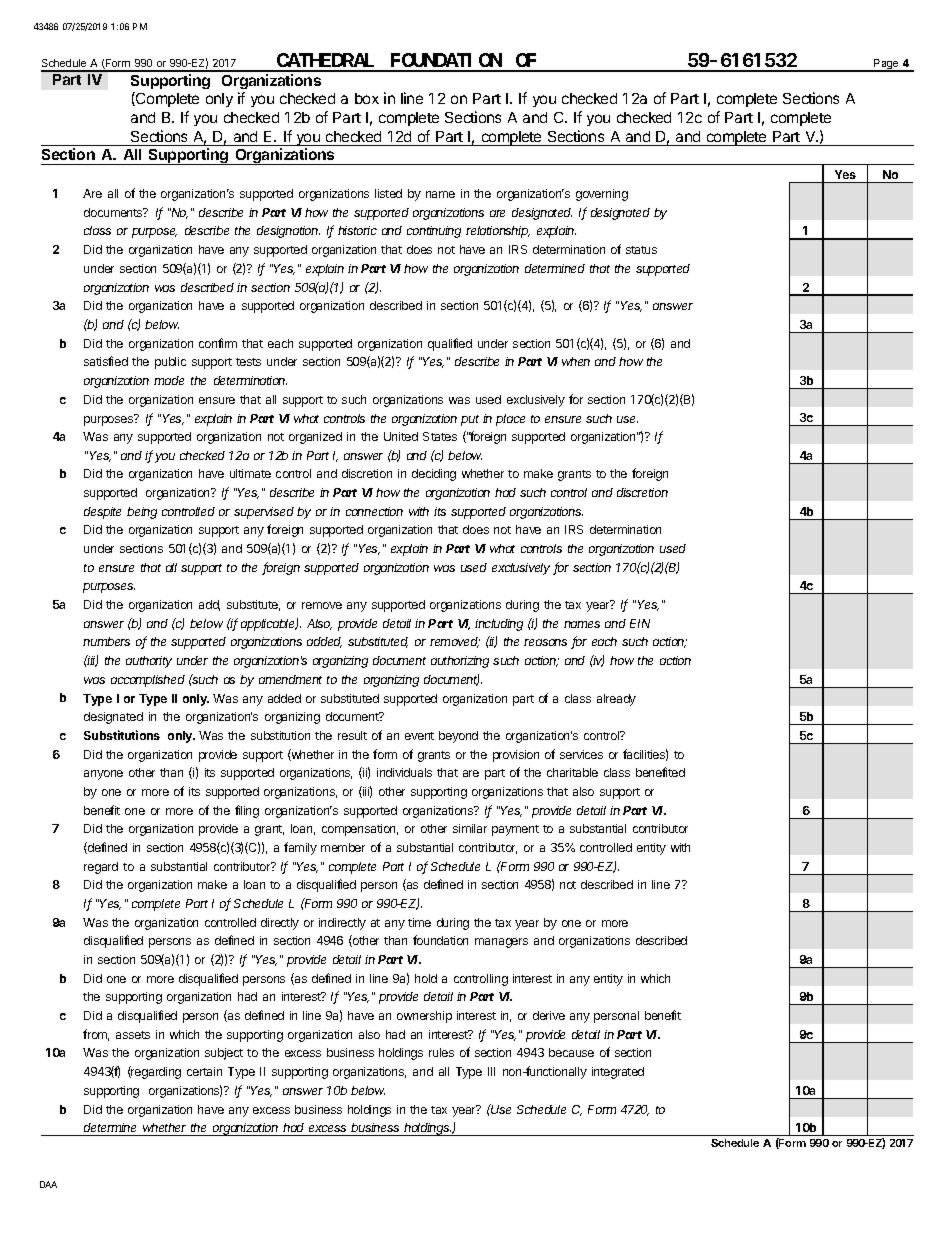 The height and width of the document is (1233, 952). What do you see at coordinates (388, 193) in the document?
I see `listed` at bounding box center [388, 193].
